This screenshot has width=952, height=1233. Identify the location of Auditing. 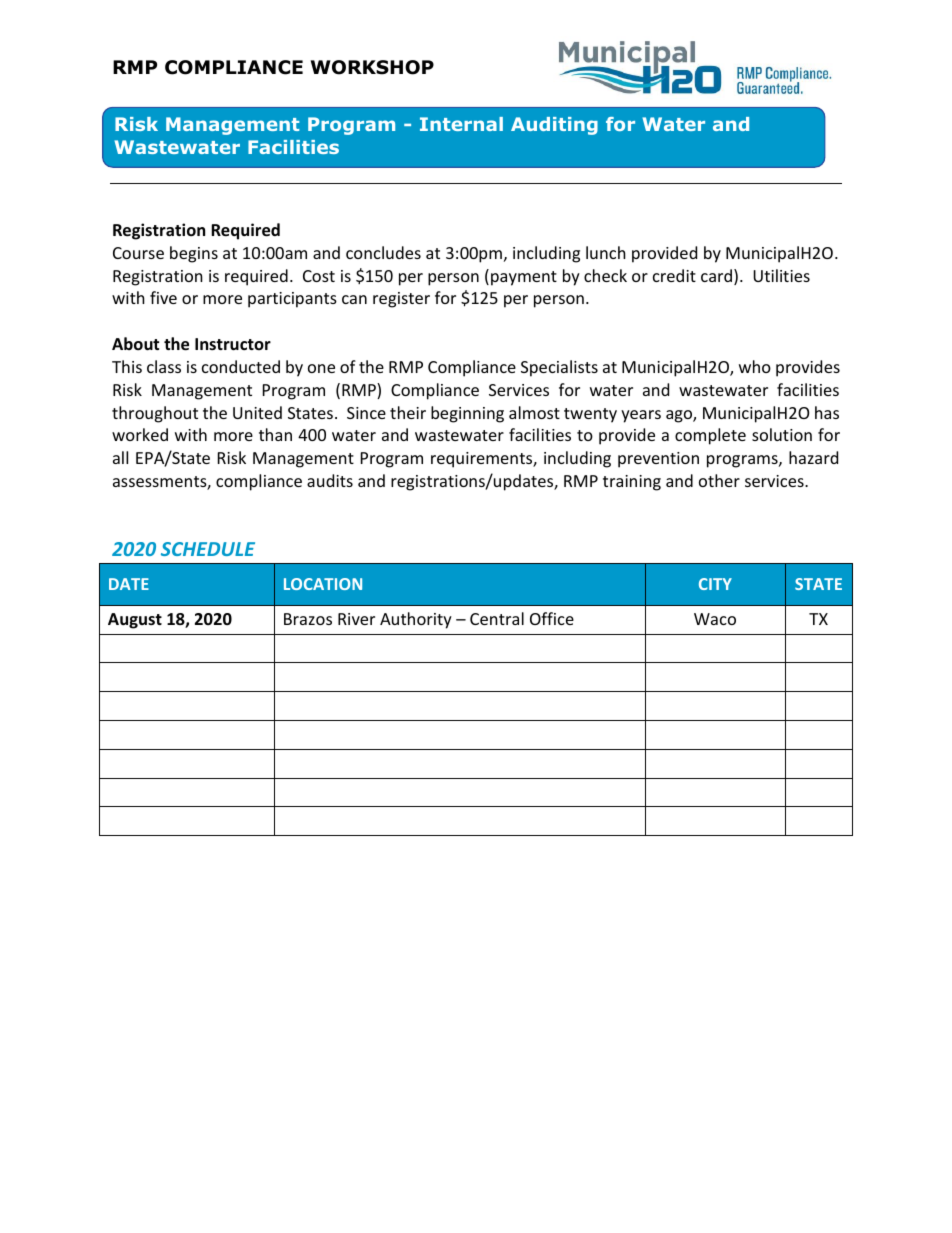
(554, 126).
